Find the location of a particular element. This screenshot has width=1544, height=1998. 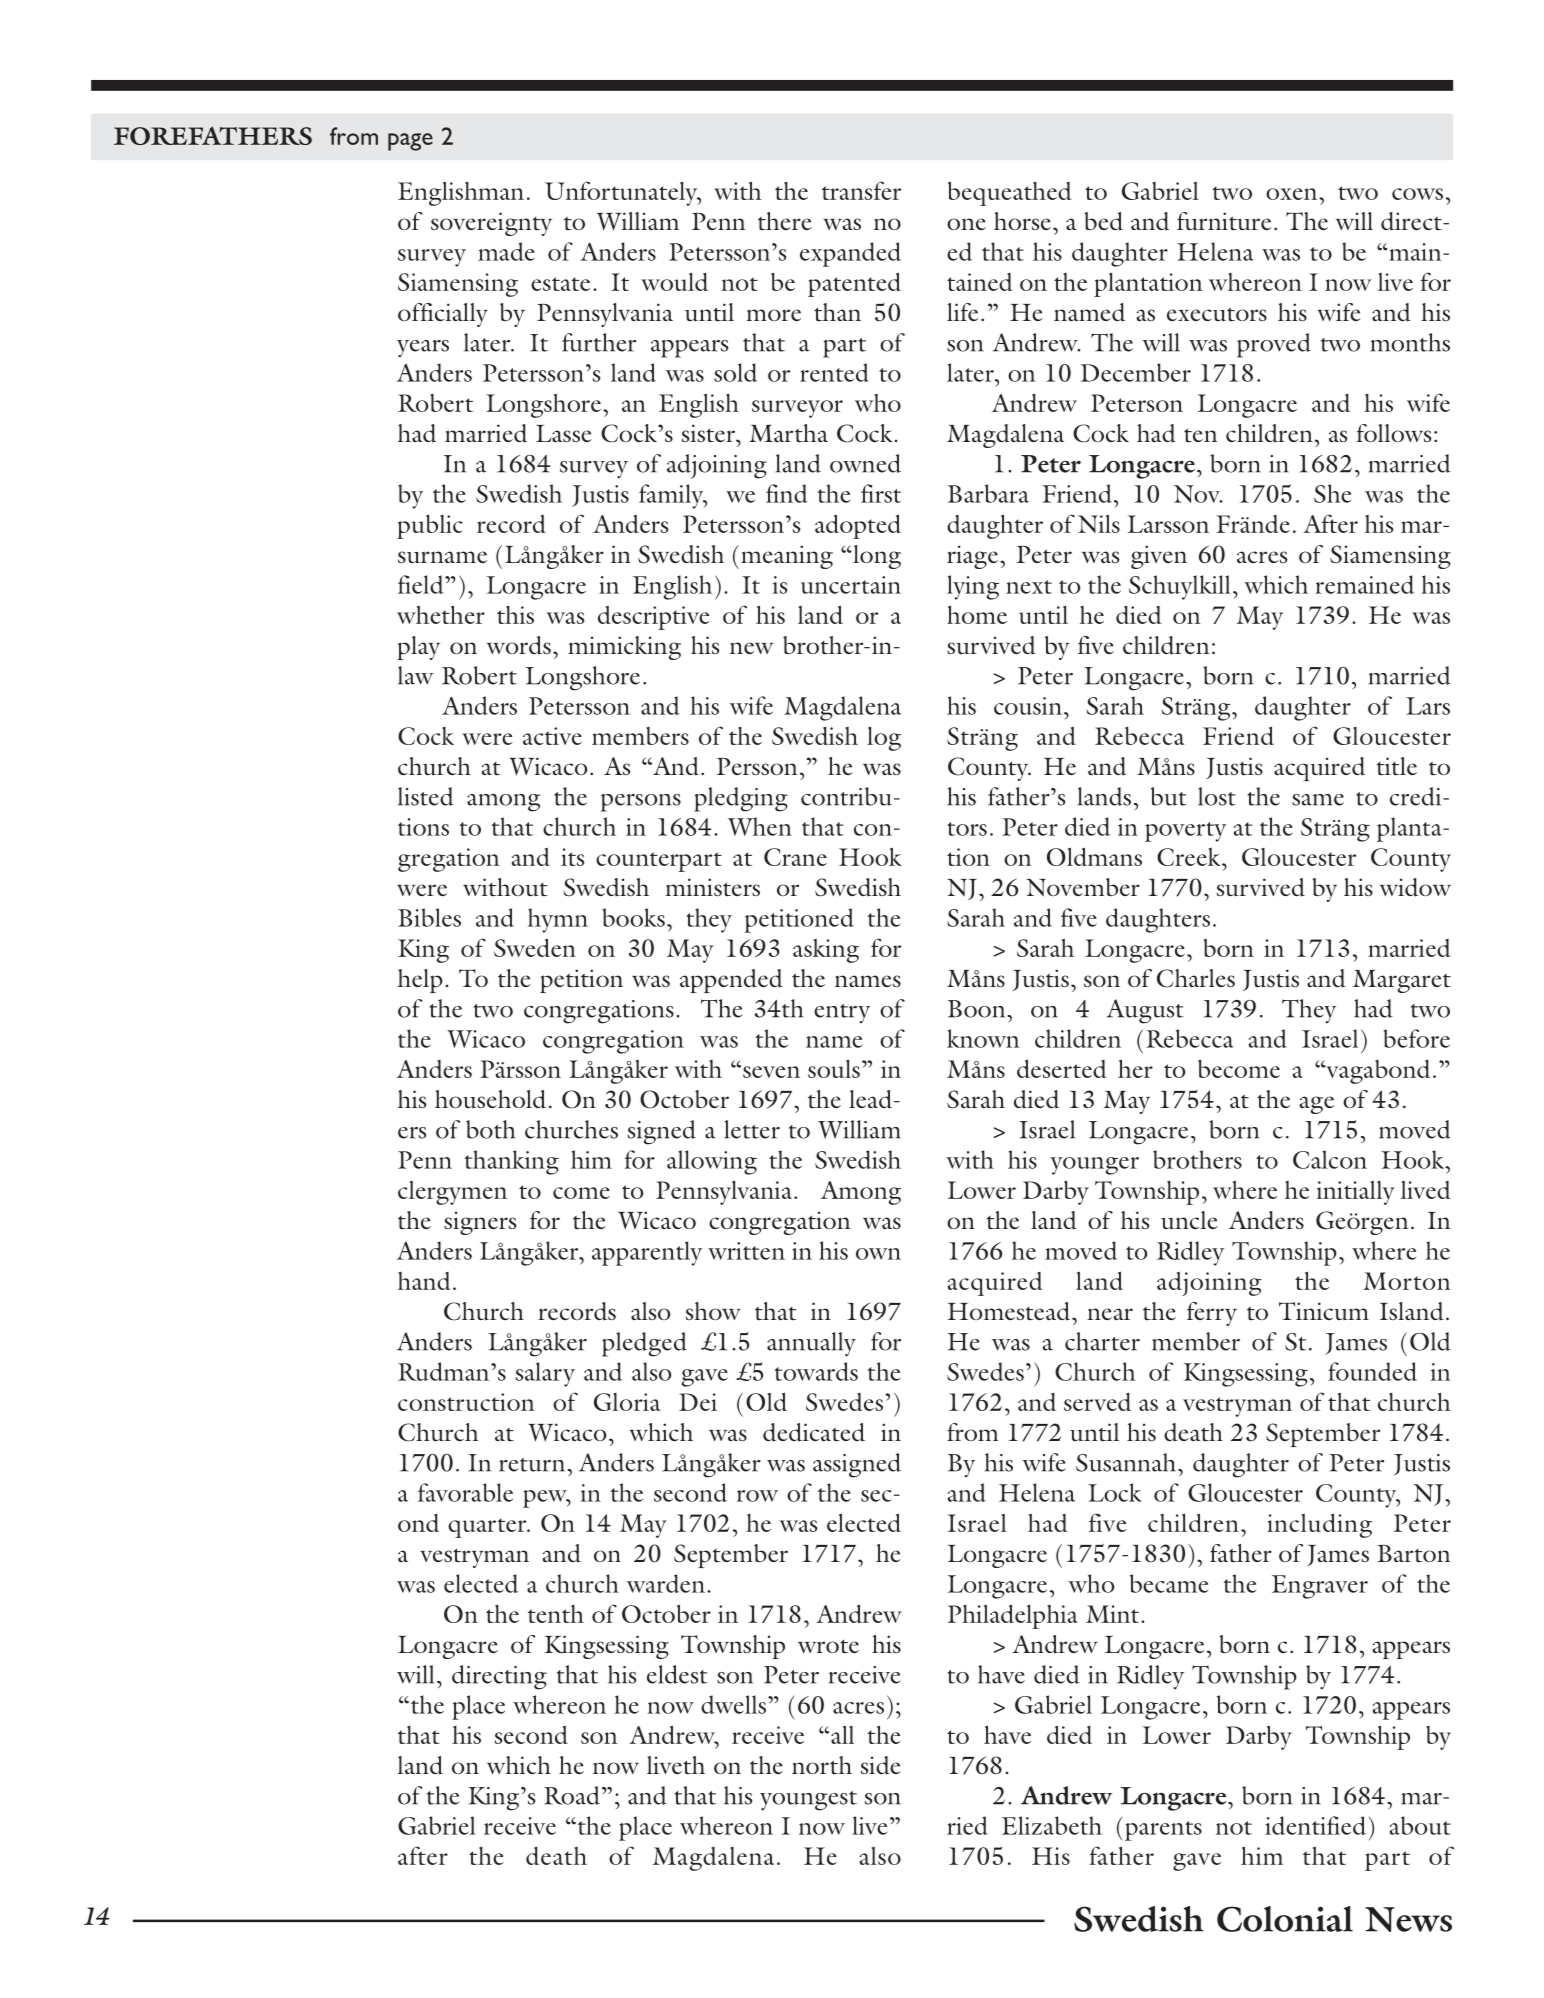

Road is located at coordinates (572, 1795).
